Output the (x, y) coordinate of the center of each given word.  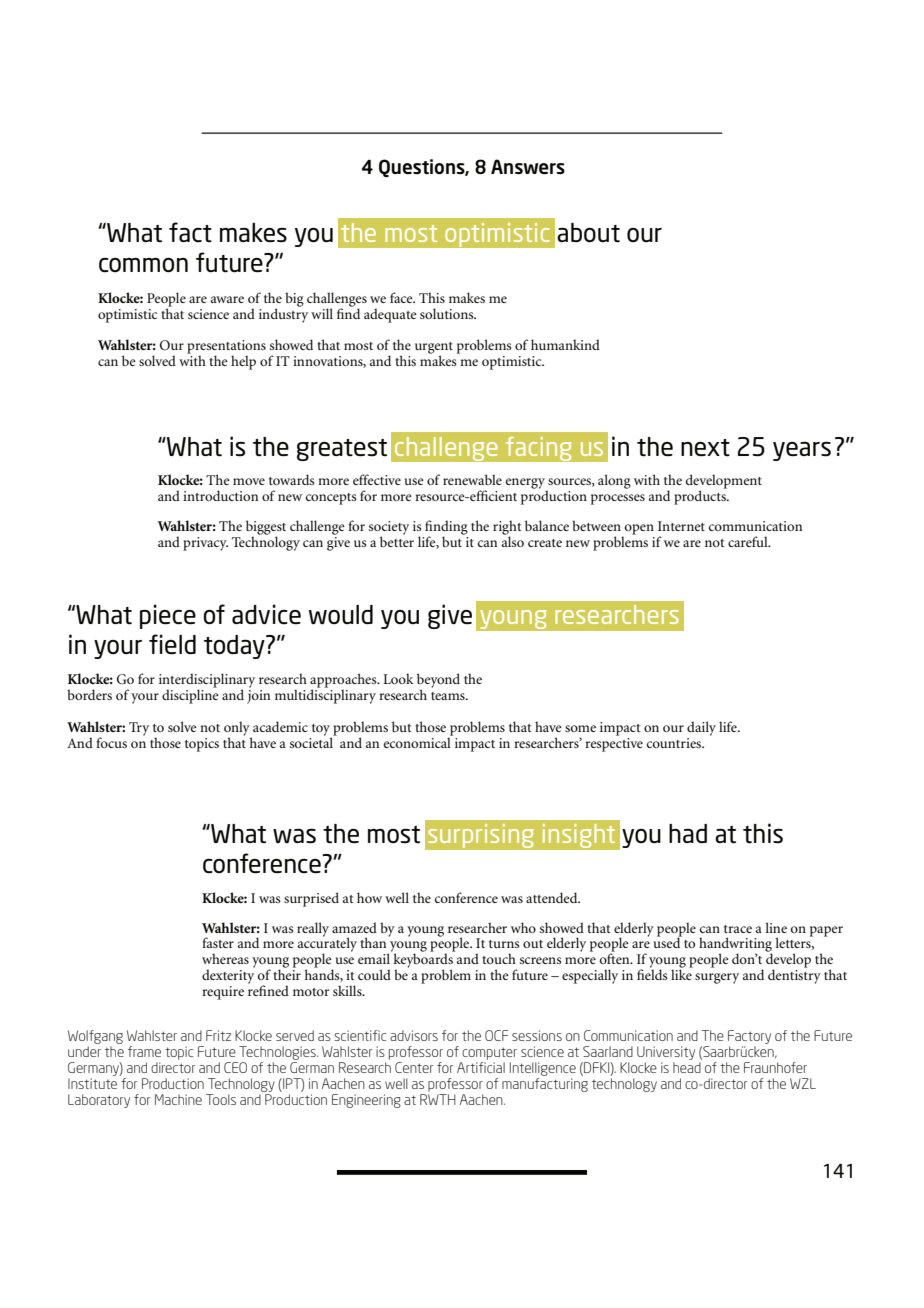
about (588, 233)
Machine (178, 1099)
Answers (528, 166)
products (701, 496)
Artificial (481, 1067)
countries (675, 743)
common (143, 265)
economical (418, 741)
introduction (220, 495)
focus (111, 742)
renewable (472, 479)
